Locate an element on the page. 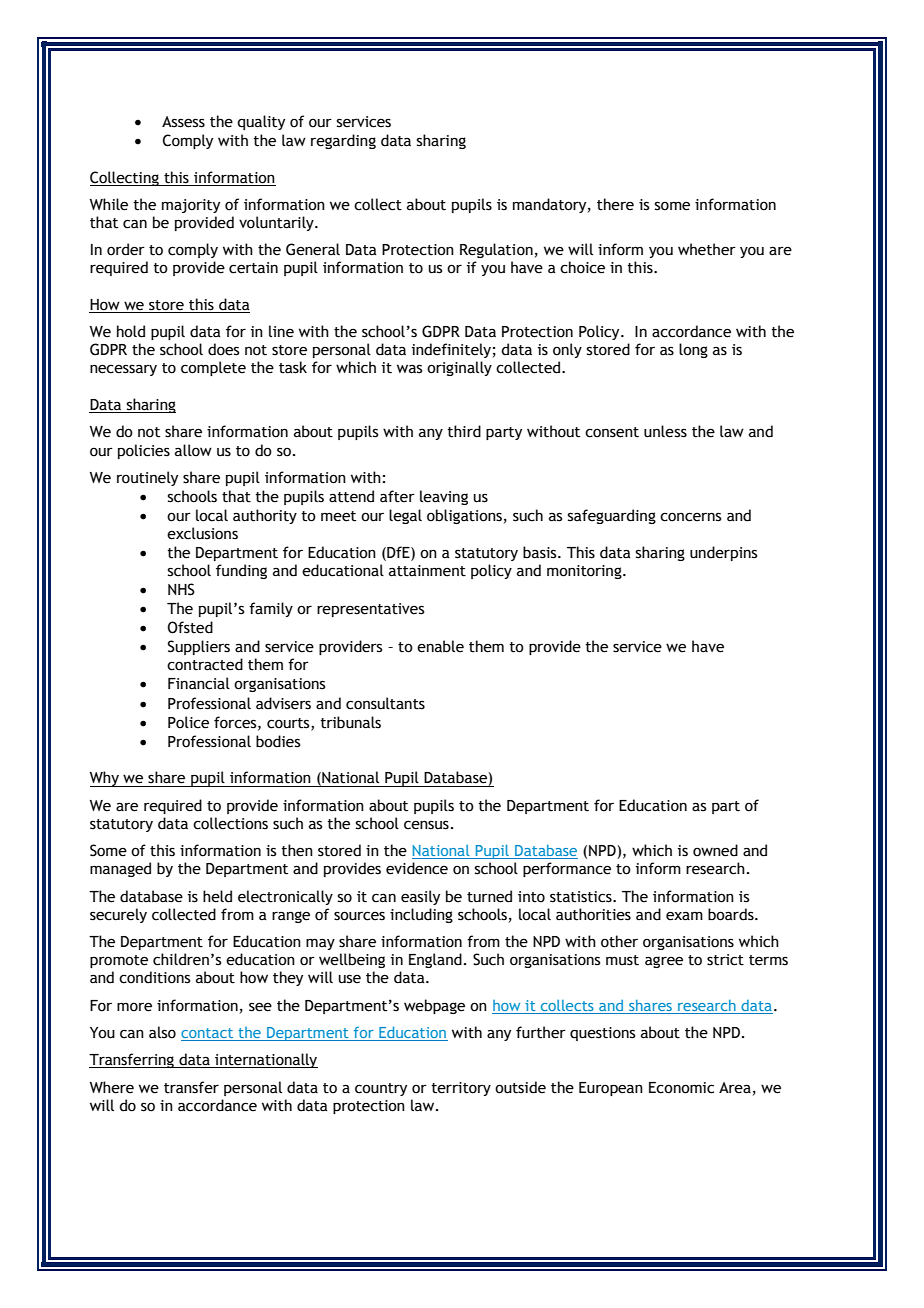 The width and height of the image is (924, 1308). contact is located at coordinates (207, 1033).
